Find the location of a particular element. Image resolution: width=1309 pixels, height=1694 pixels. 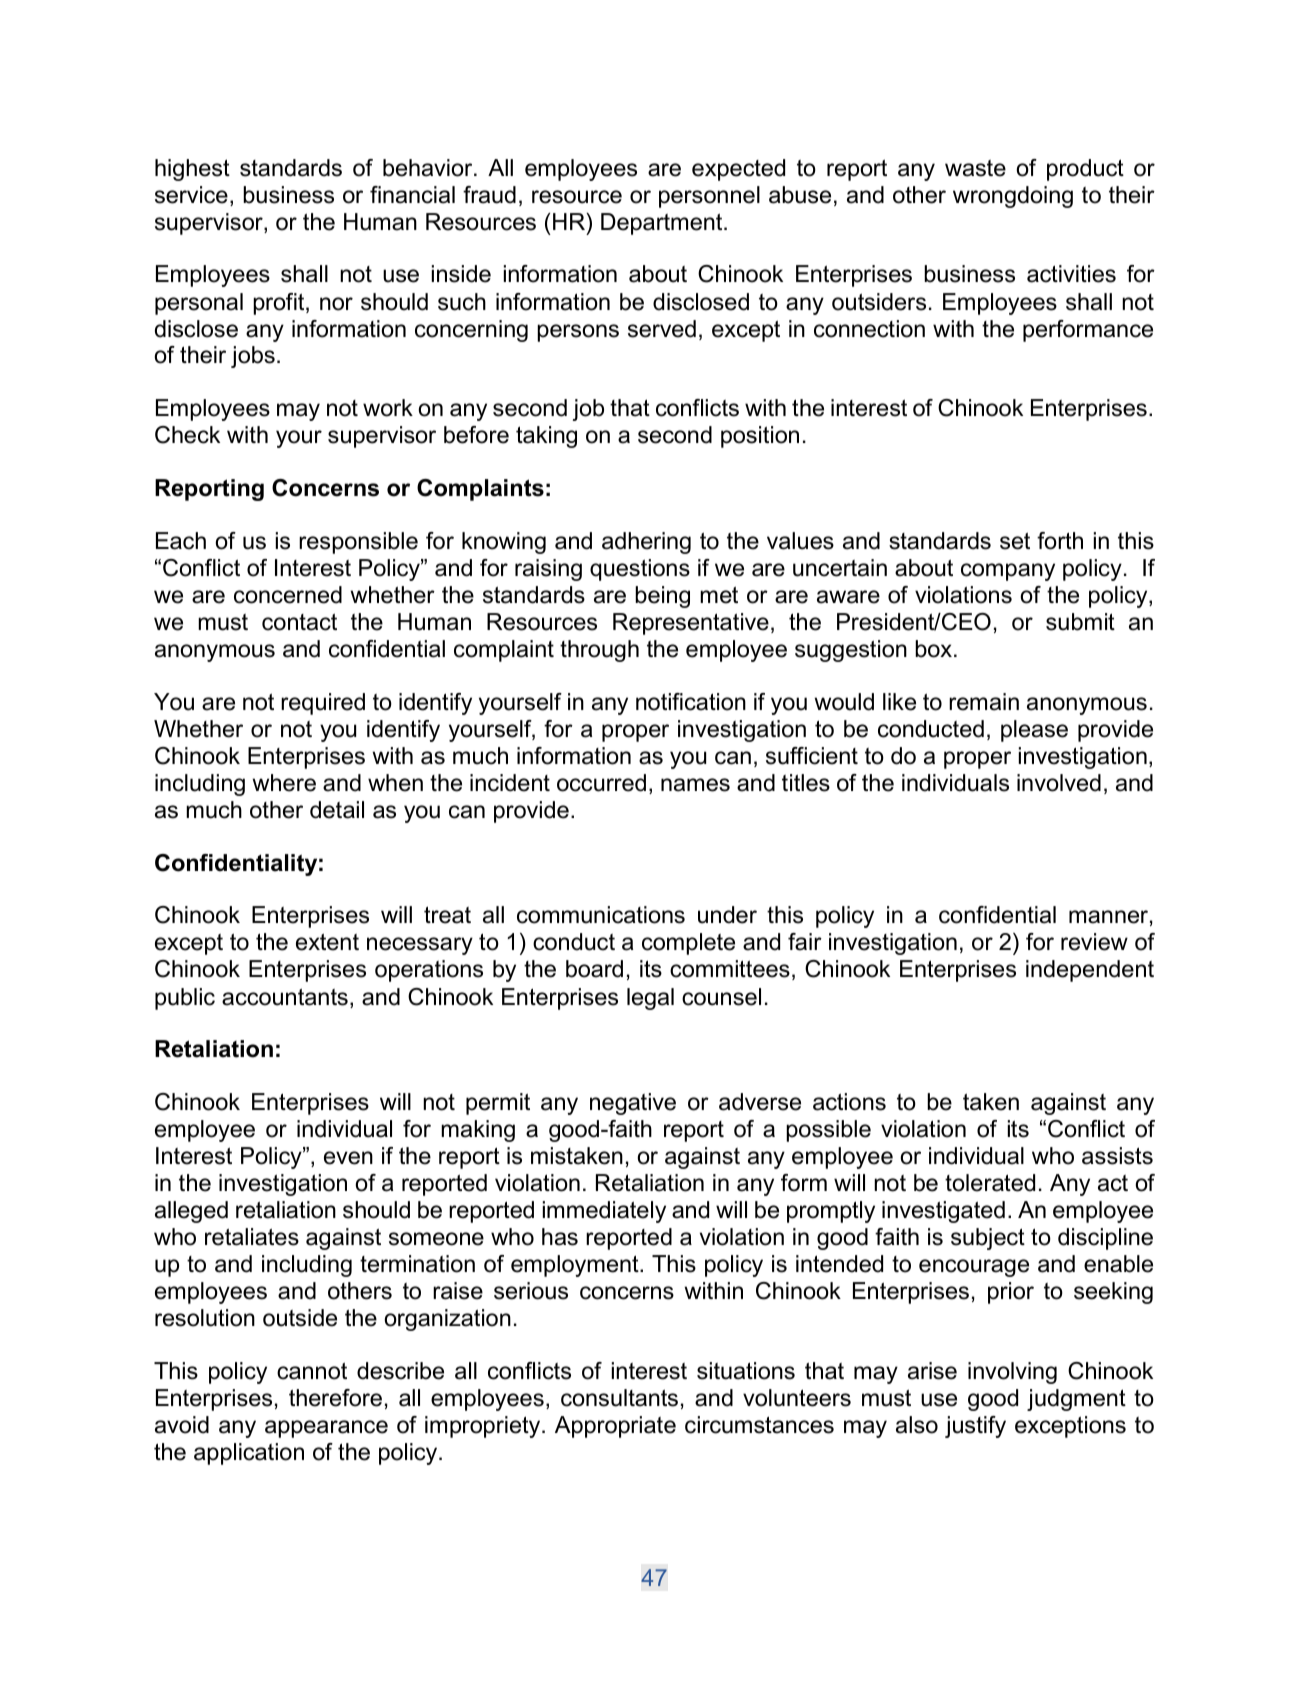

names is located at coordinates (695, 785).
